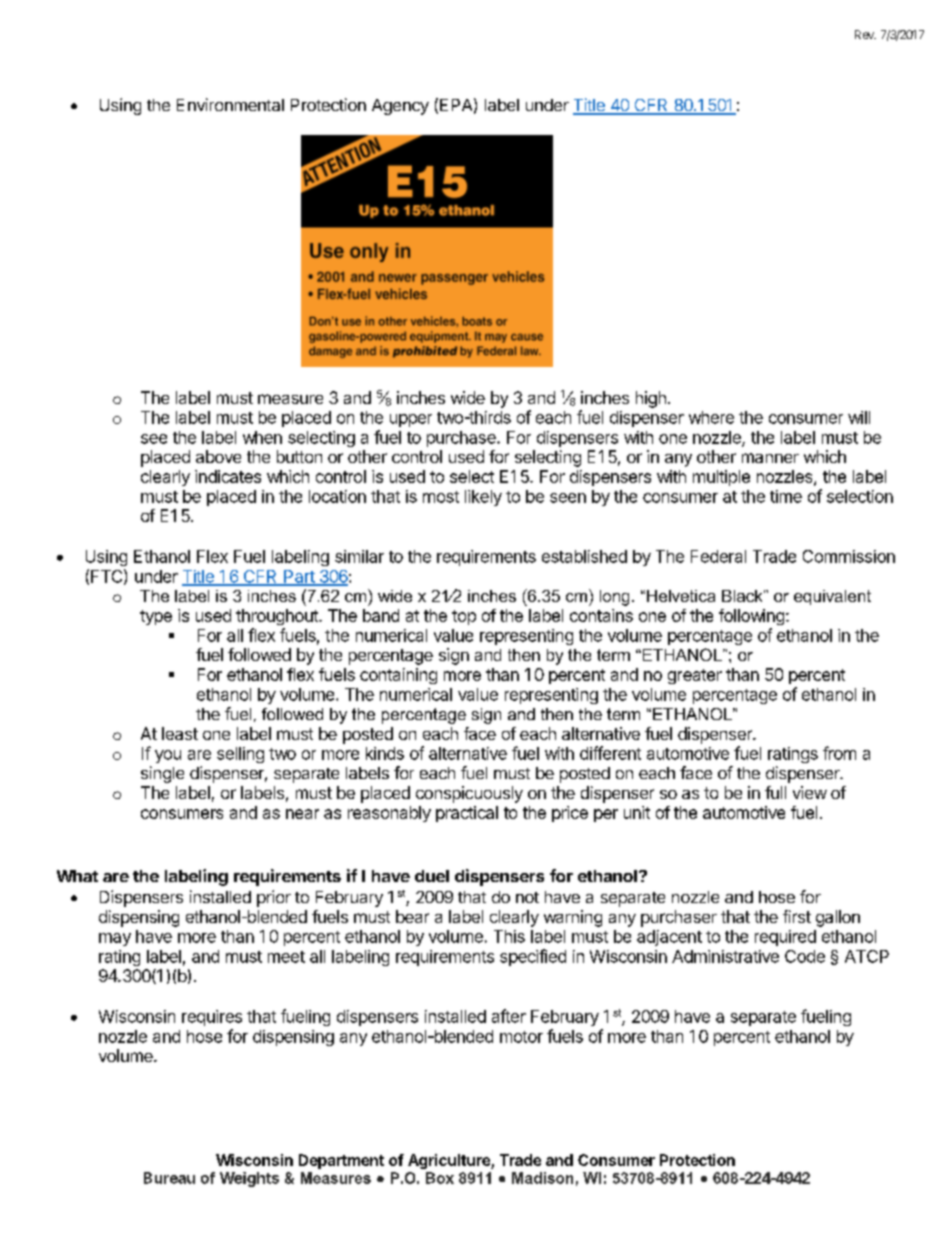  What do you see at coordinates (775, 792) in the screenshot?
I see `full` at bounding box center [775, 792].
